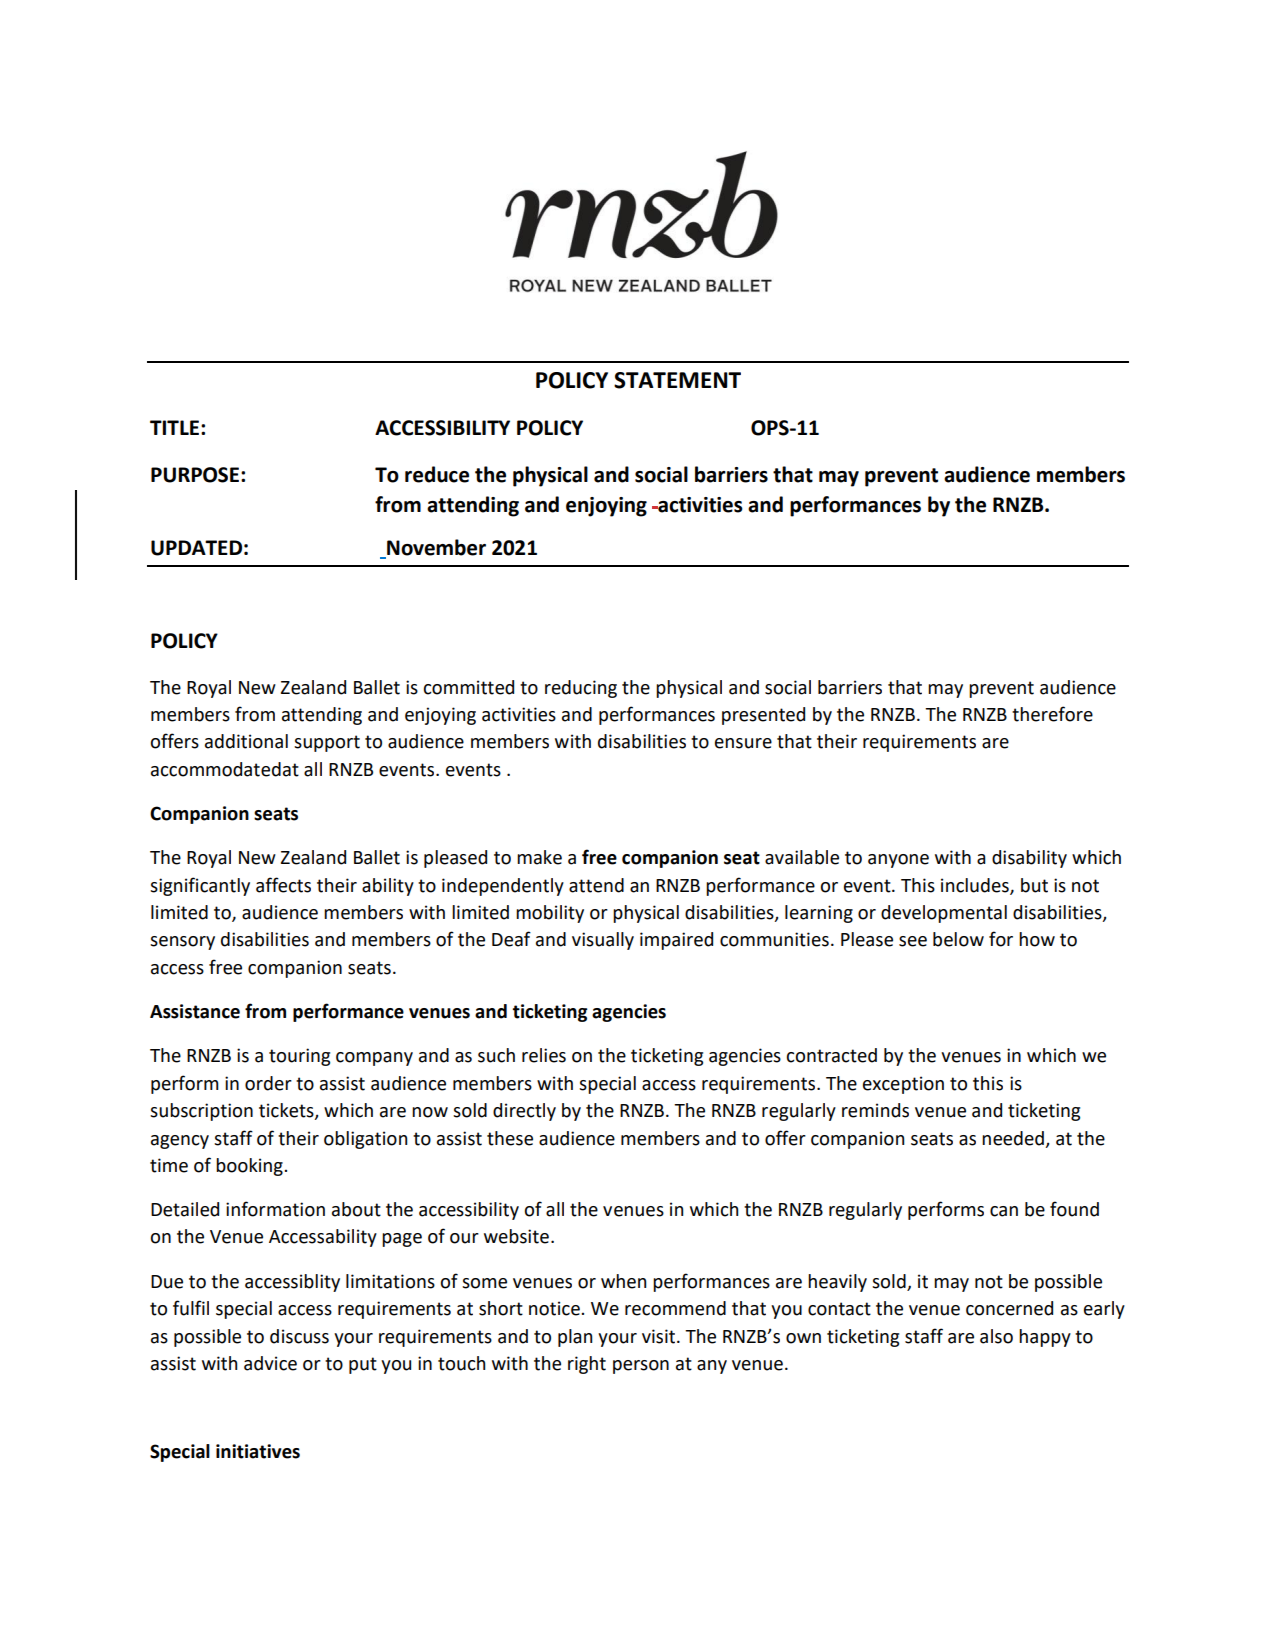 The image size is (1276, 1651). I want to click on TITLE, so click(176, 427).
